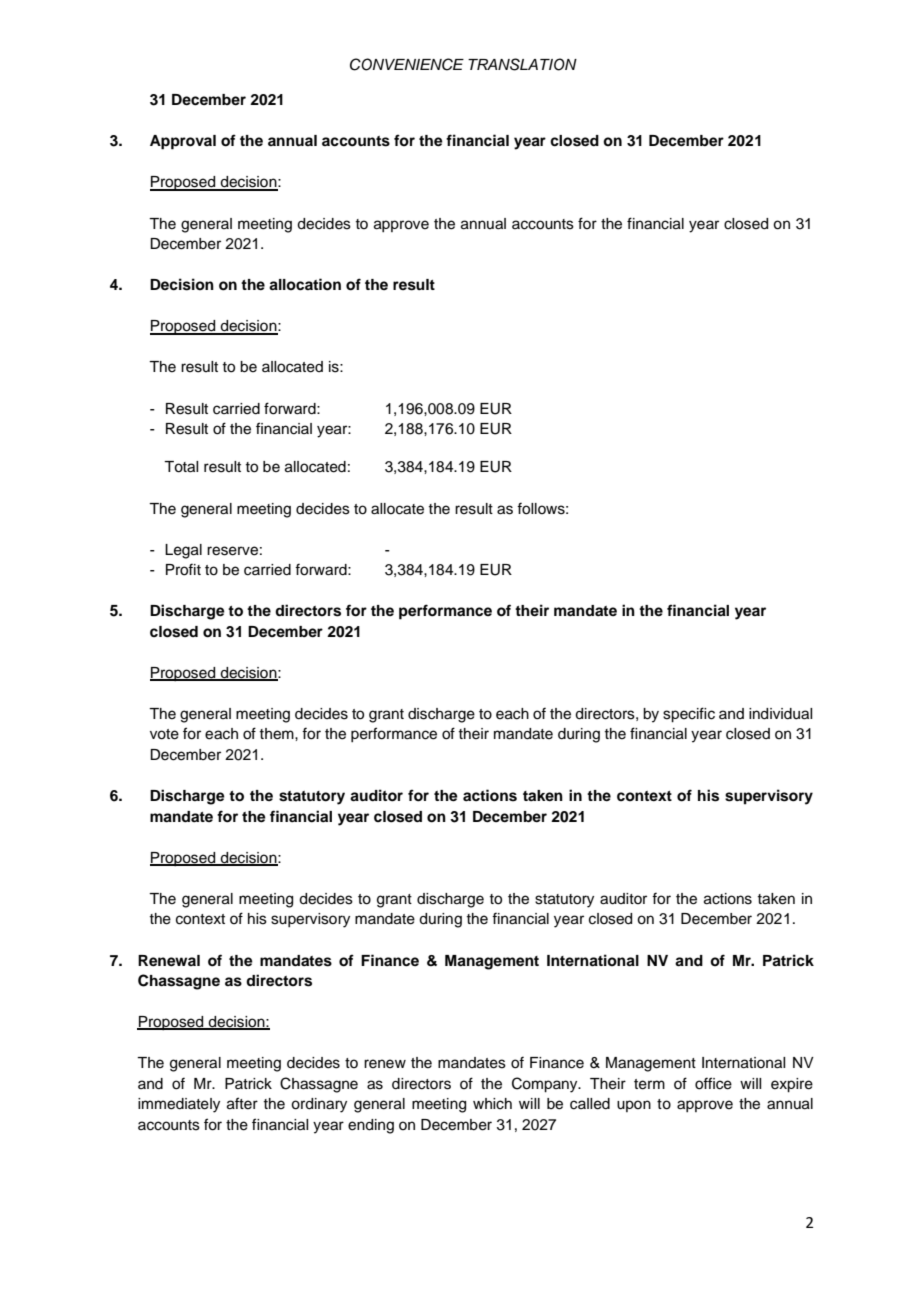 This screenshot has height=1308, width=924. Describe the element at coordinates (522, 64) in the screenshot. I see `TRANSLATION` at that location.
